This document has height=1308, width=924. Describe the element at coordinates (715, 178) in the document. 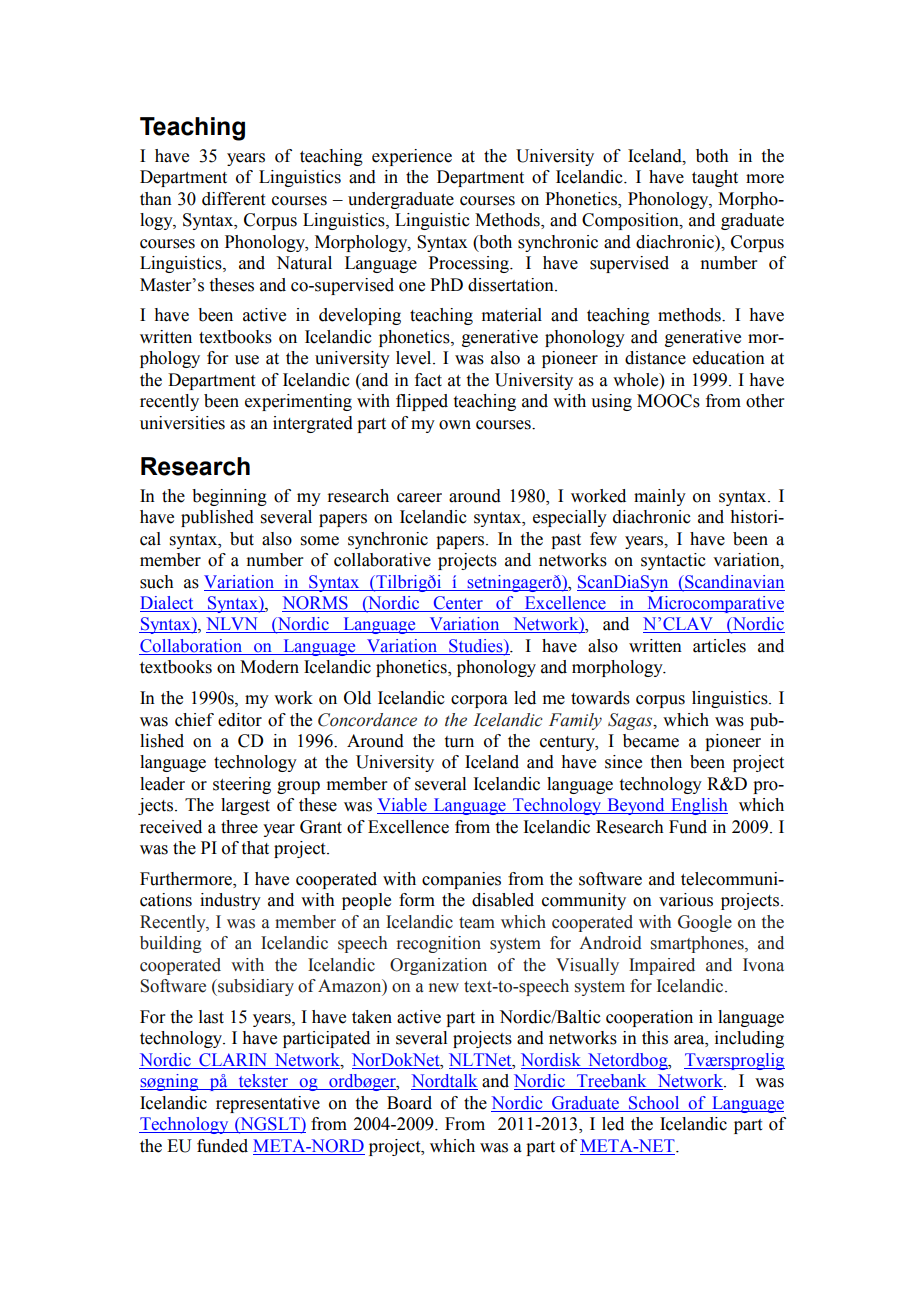

I see `taught` at that location.
